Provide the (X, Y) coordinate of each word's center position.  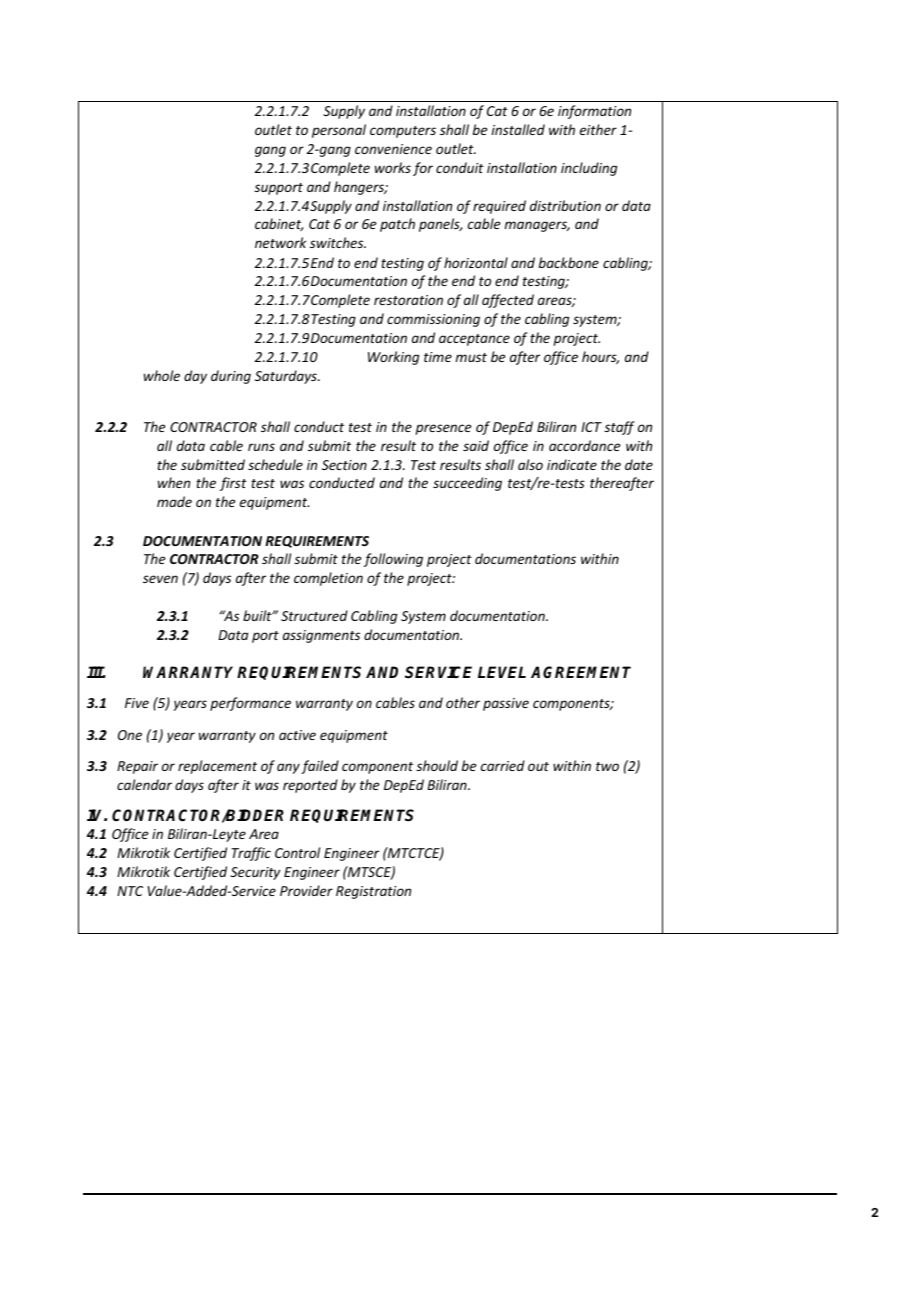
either (598, 129)
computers (403, 132)
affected (508, 301)
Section (344, 465)
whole (162, 375)
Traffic (251, 854)
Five (137, 703)
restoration (408, 300)
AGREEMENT (581, 672)
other (463, 702)
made (174, 501)
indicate (572, 464)
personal (339, 131)
